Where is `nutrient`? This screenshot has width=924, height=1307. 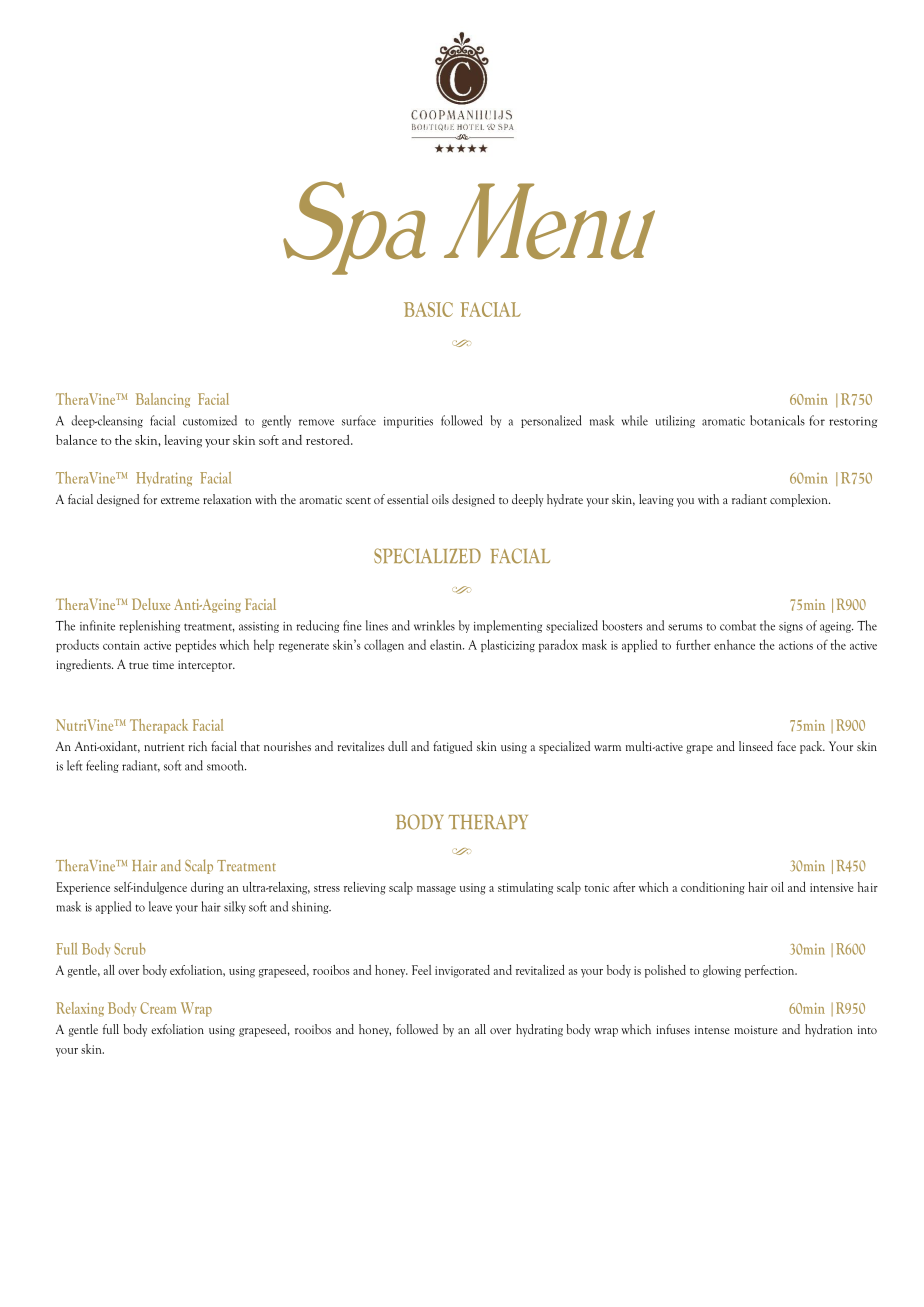
nutrient is located at coordinates (164, 746).
